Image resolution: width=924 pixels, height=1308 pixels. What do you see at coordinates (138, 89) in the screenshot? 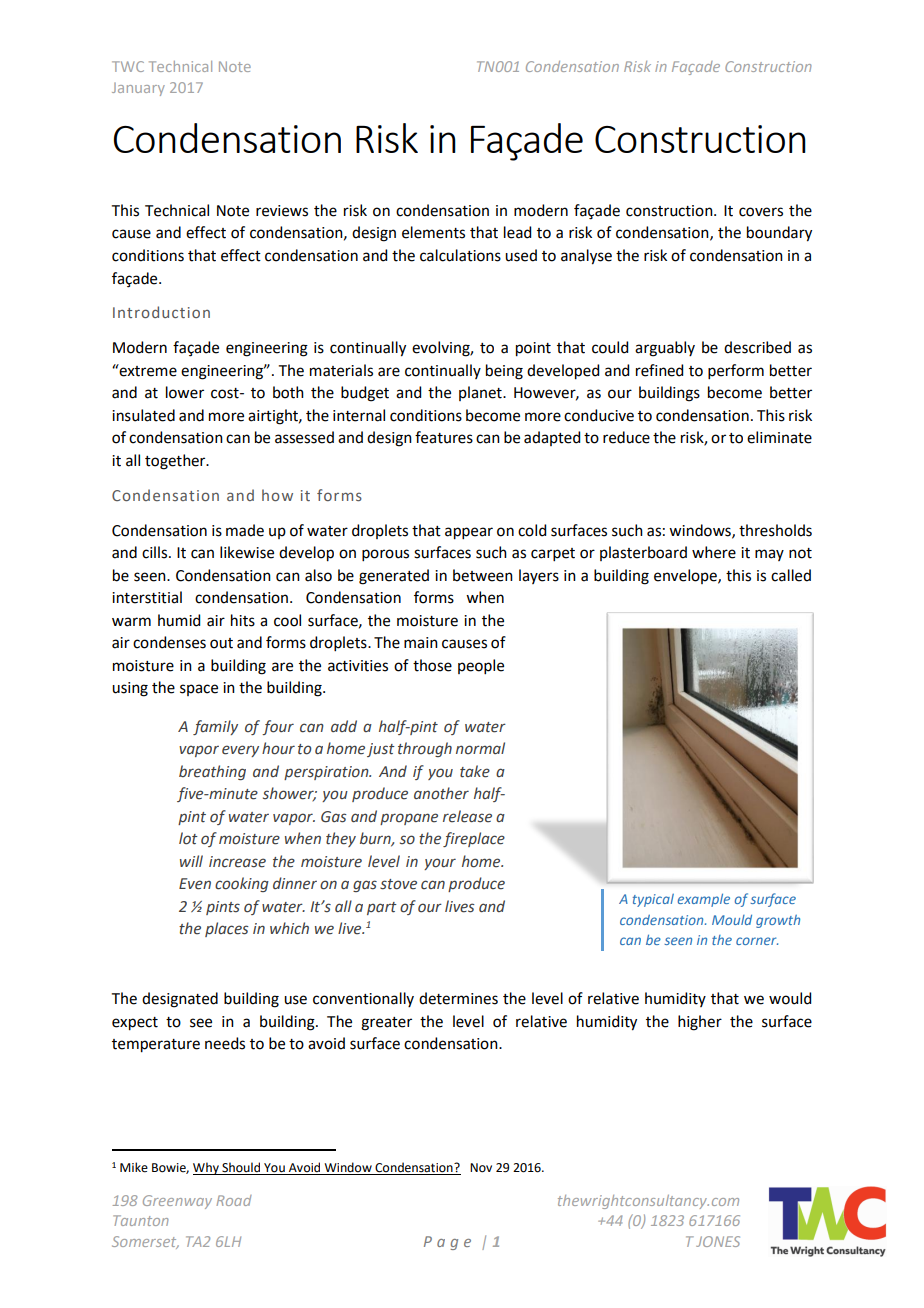
I see `January` at bounding box center [138, 89].
